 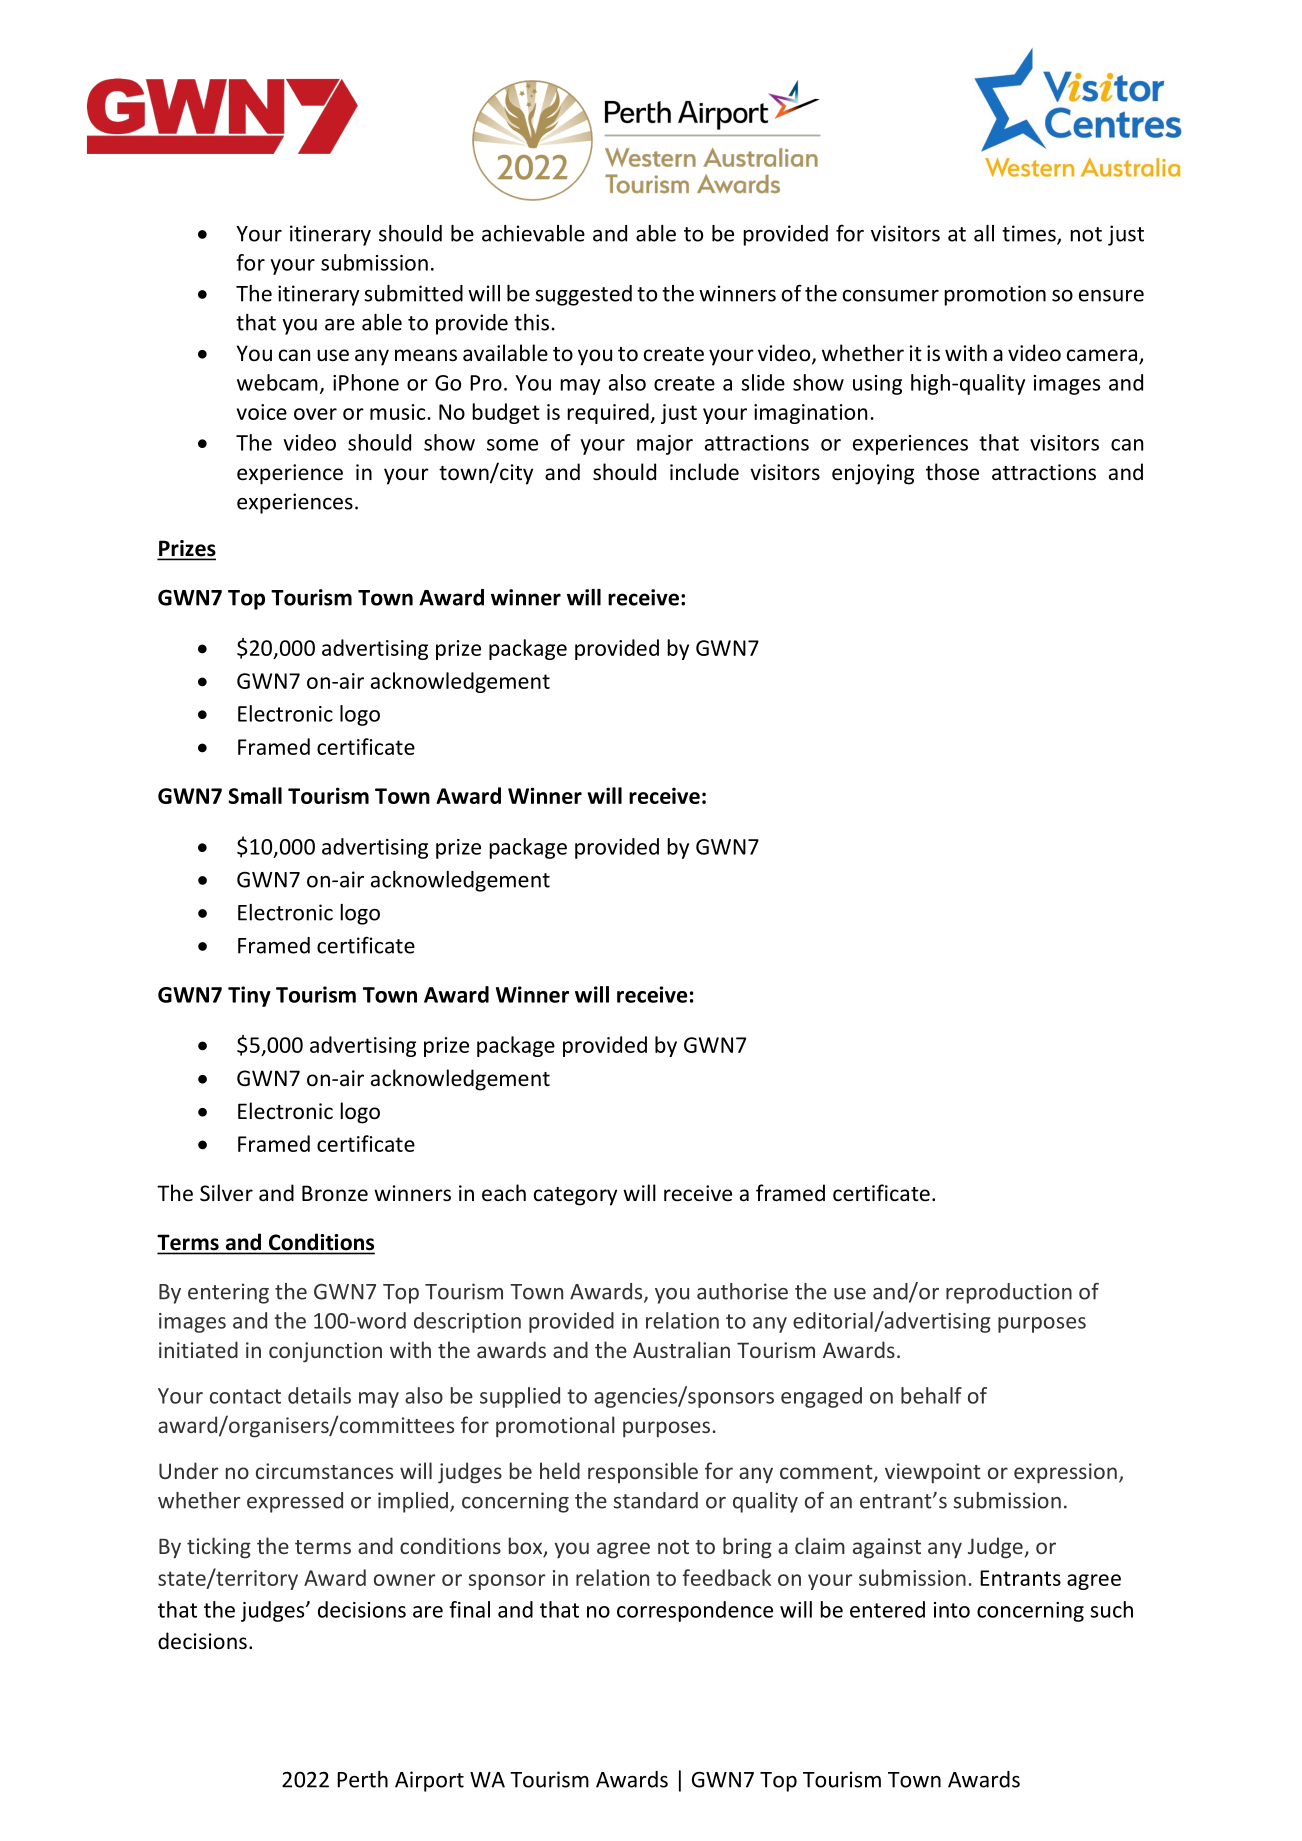 I want to click on suggested, so click(x=583, y=295).
